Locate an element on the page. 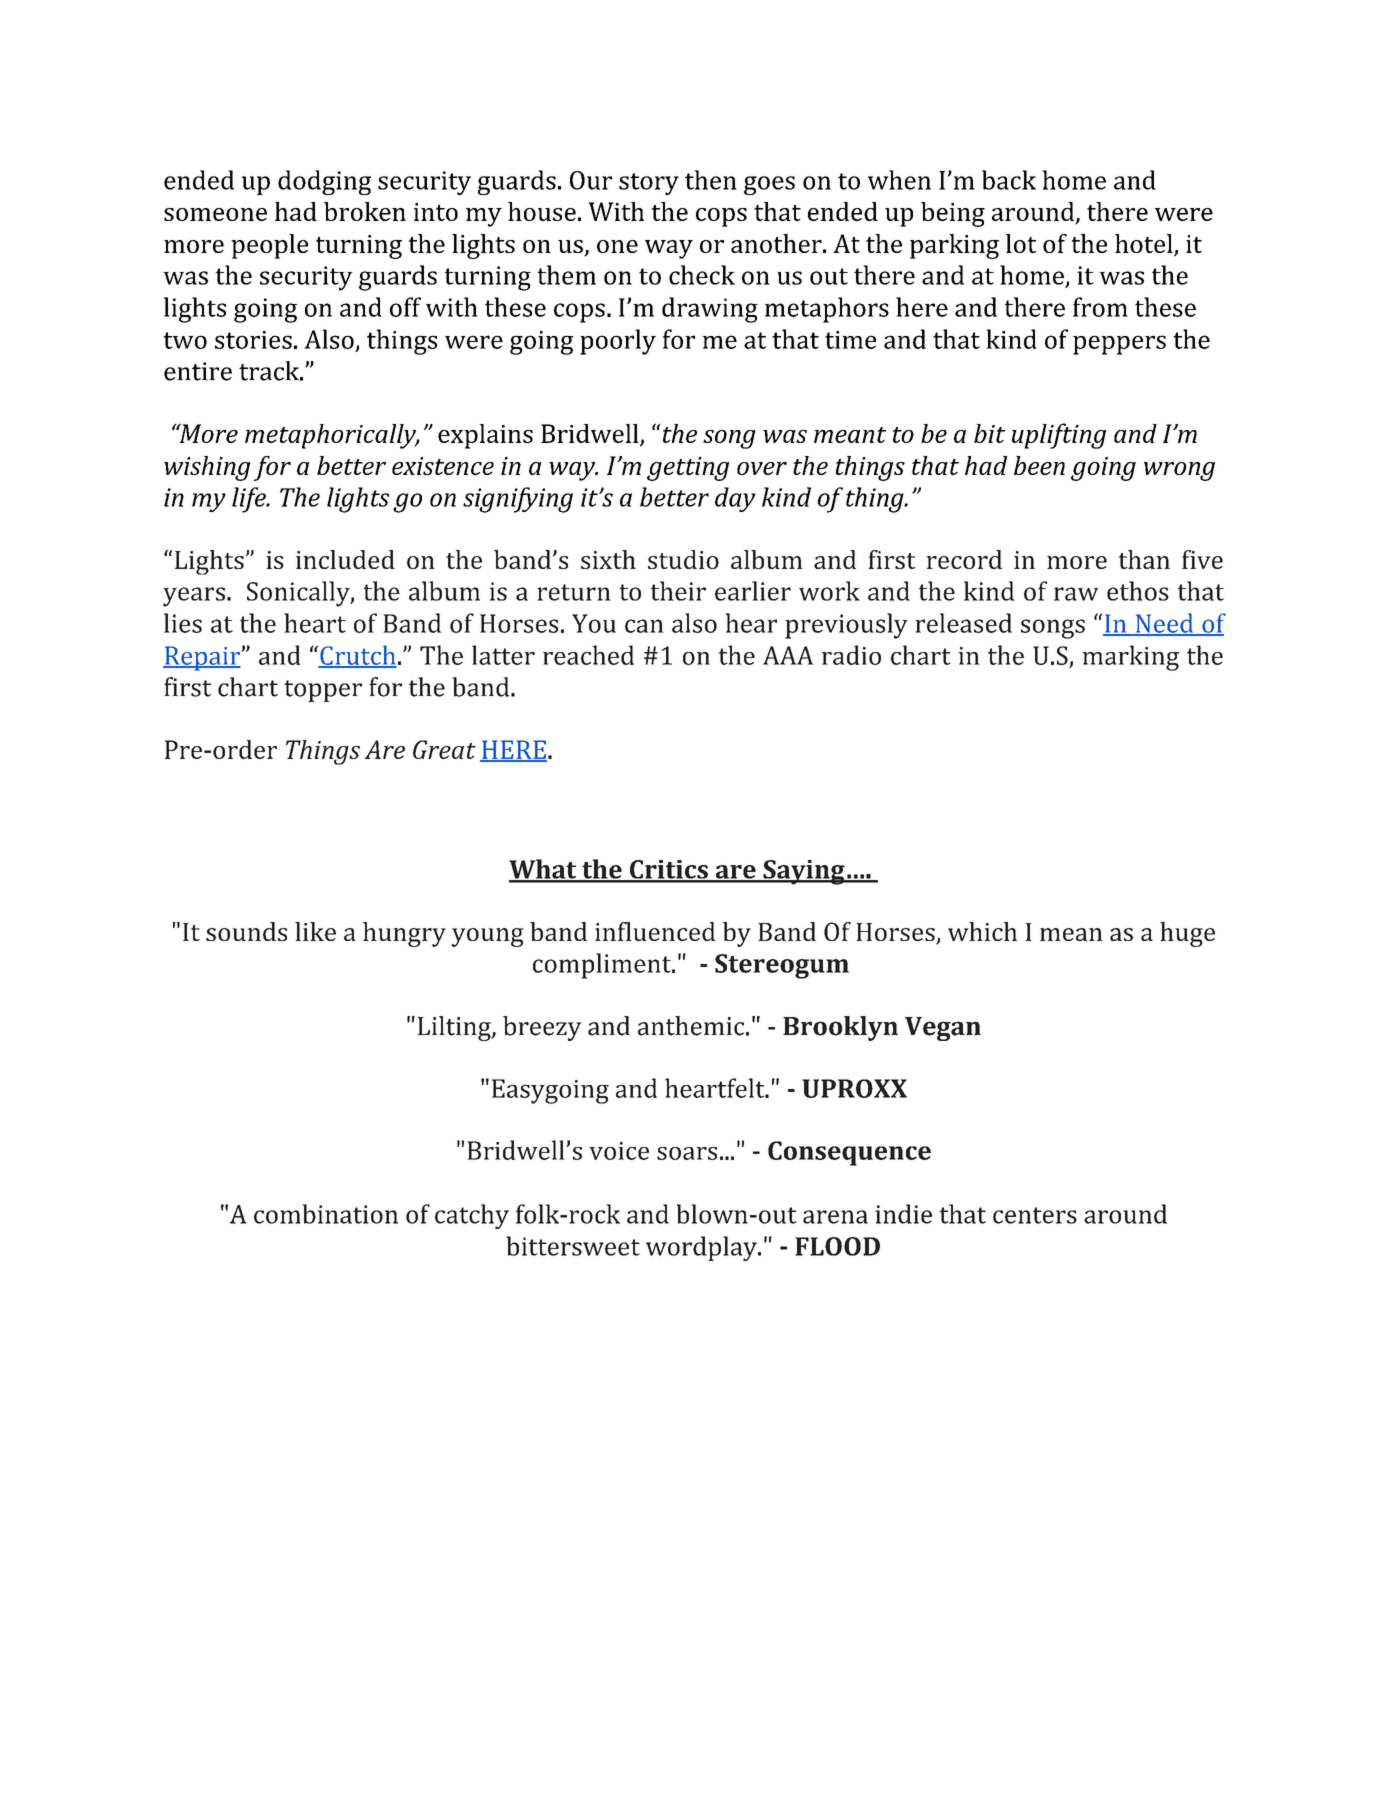 The image size is (1387, 1795). getting is located at coordinates (688, 469).
